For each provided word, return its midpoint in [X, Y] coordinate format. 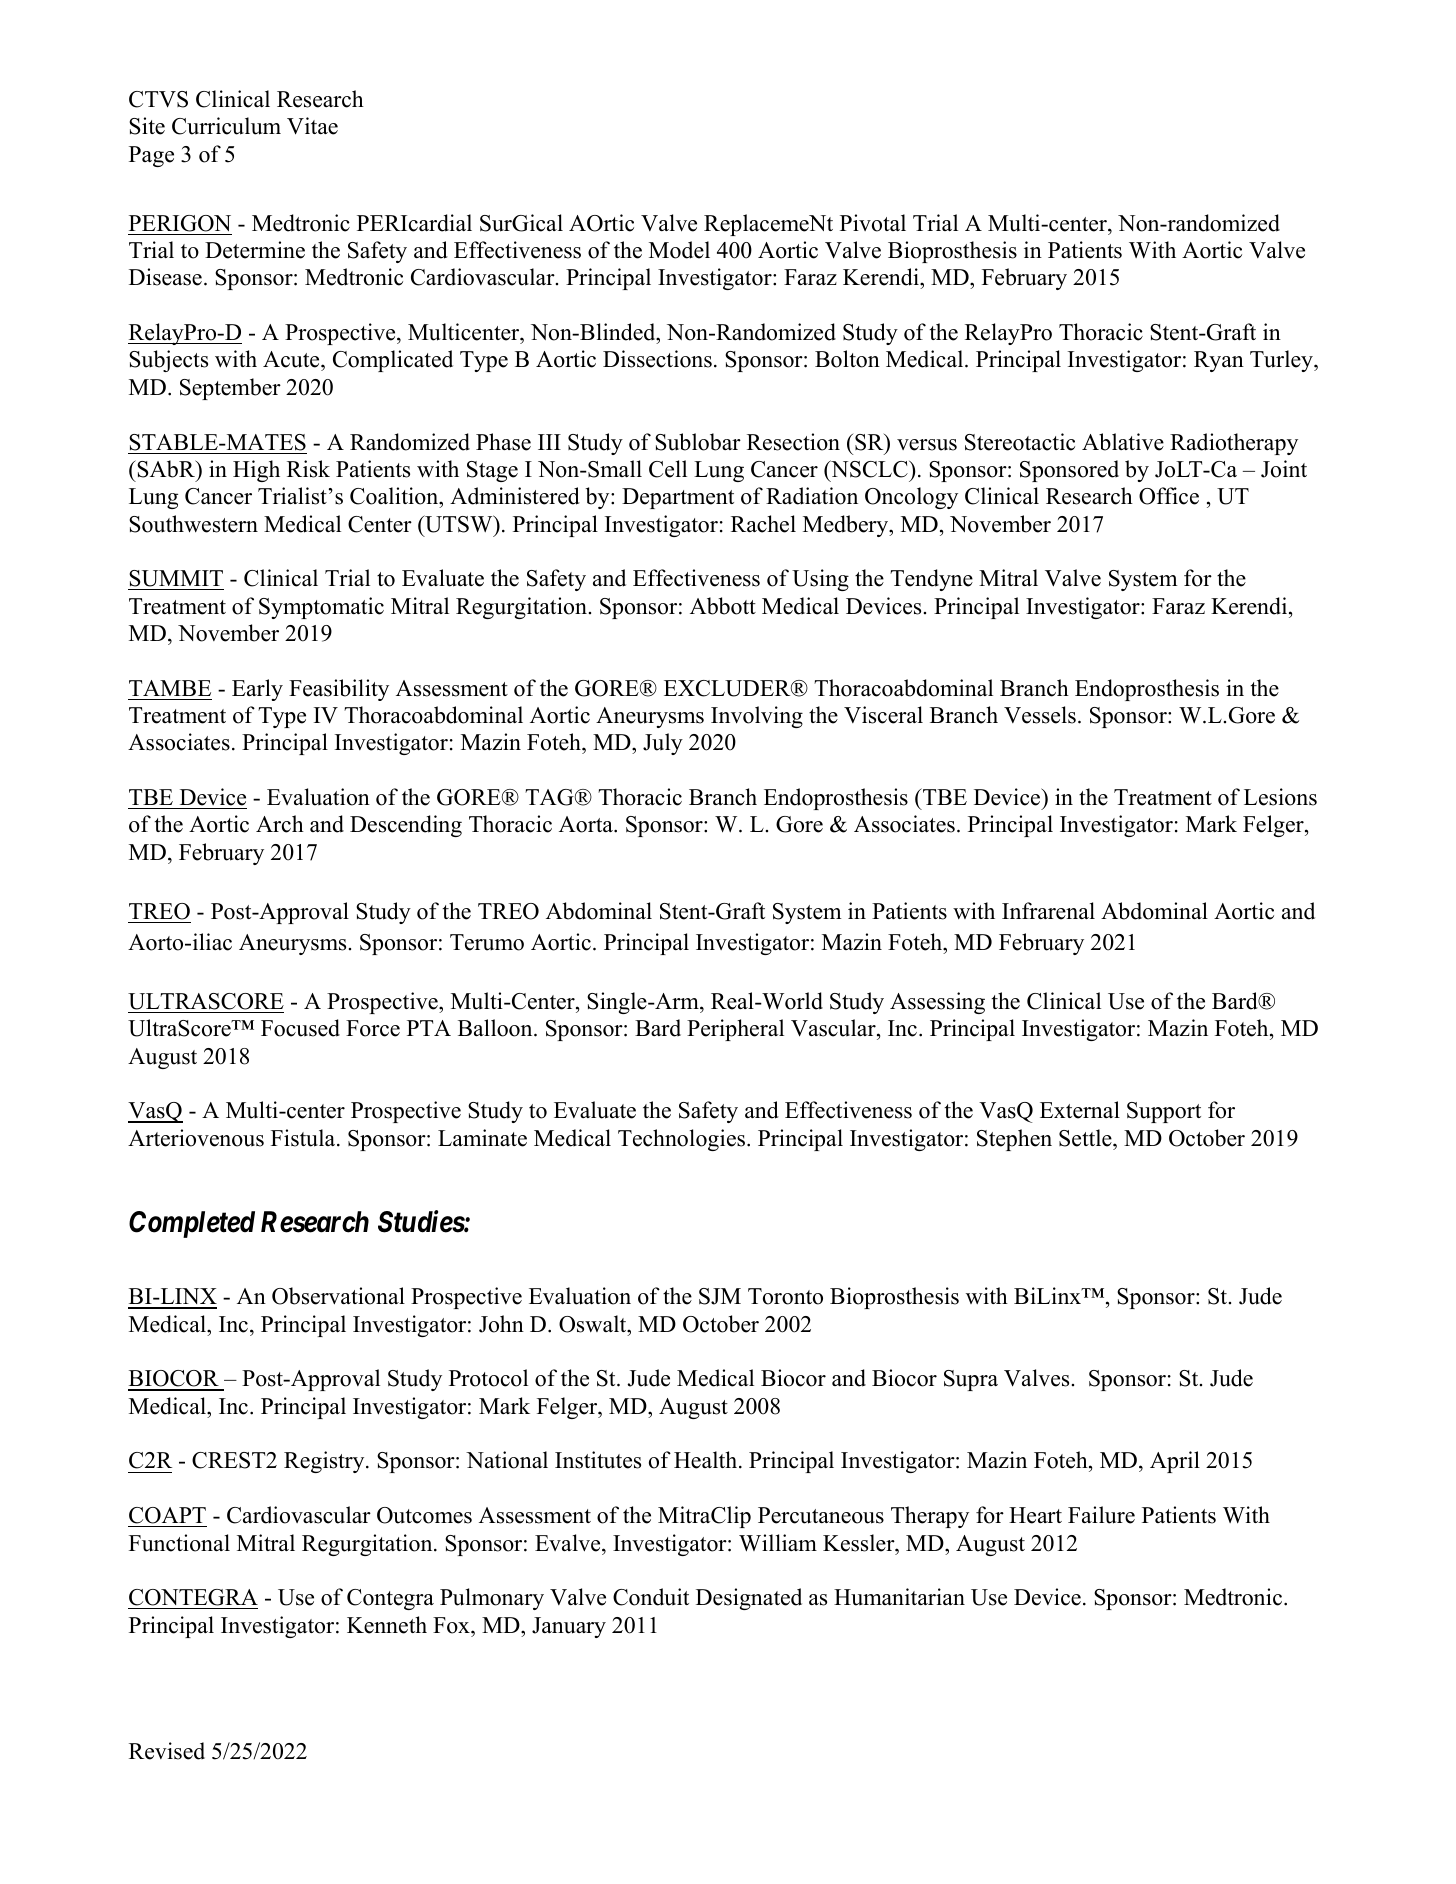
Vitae [312, 126]
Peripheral [735, 1030]
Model [679, 250]
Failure [1101, 1515]
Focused [300, 1028]
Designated [749, 1599]
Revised [167, 1751]
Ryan [1219, 361]
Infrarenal [1048, 911]
